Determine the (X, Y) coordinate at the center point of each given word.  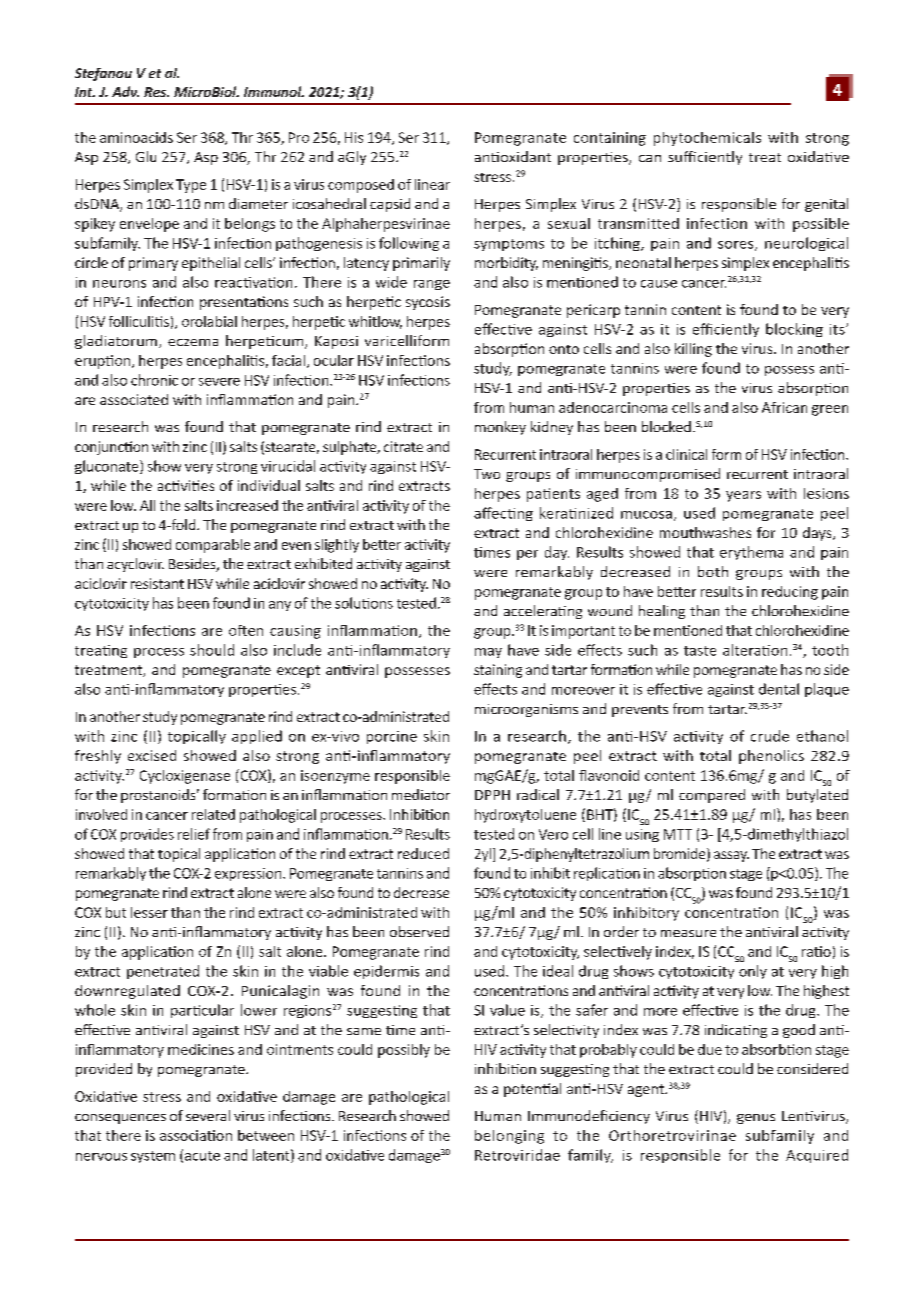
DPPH (492, 795)
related (213, 814)
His (354, 137)
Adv (125, 91)
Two (487, 474)
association (196, 1135)
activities (186, 485)
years (743, 496)
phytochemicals (707, 139)
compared (712, 796)
